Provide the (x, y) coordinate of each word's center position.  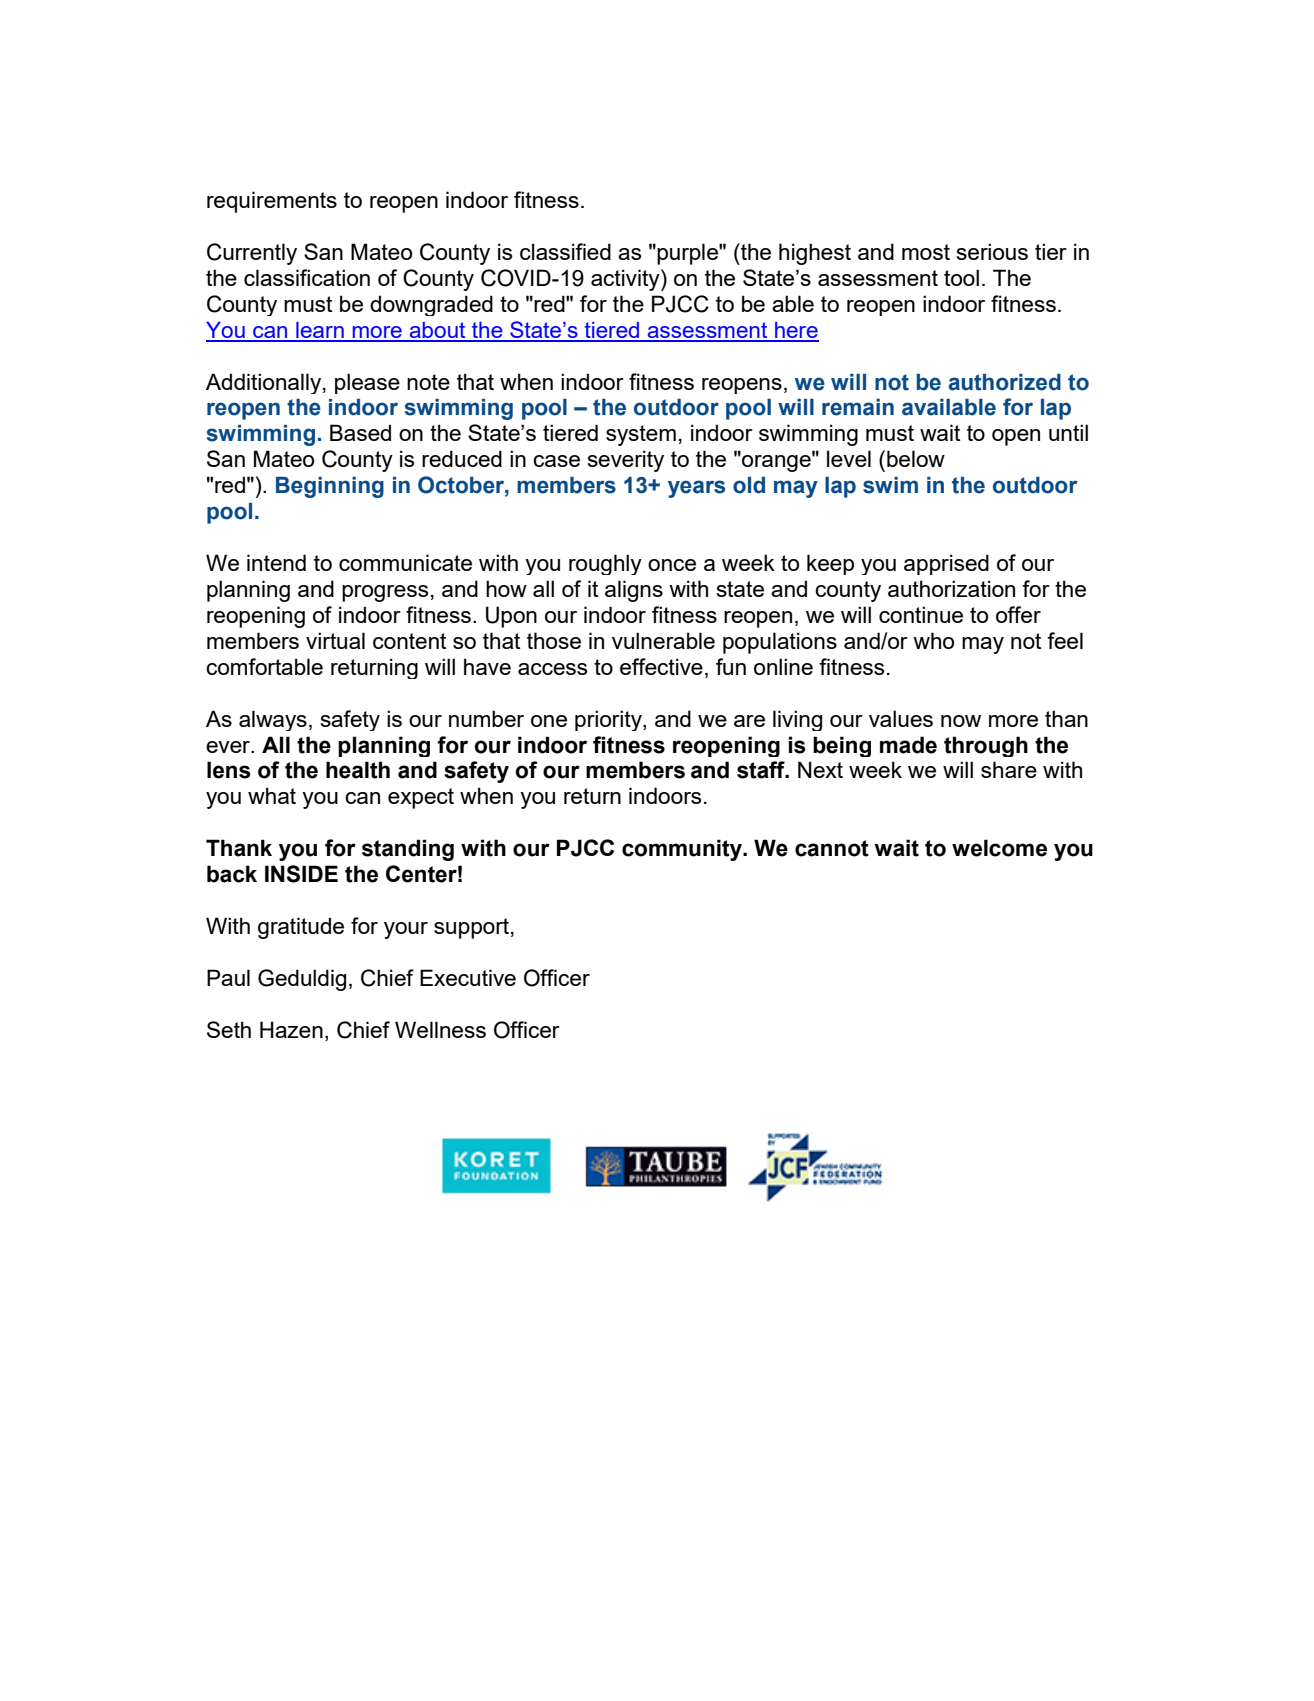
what (272, 795)
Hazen (291, 1029)
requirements (272, 202)
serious (992, 251)
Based (360, 432)
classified (565, 251)
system (641, 435)
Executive (468, 977)
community (683, 850)
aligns (634, 591)
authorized (1004, 382)
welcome (999, 848)
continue (921, 614)
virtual (335, 640)
